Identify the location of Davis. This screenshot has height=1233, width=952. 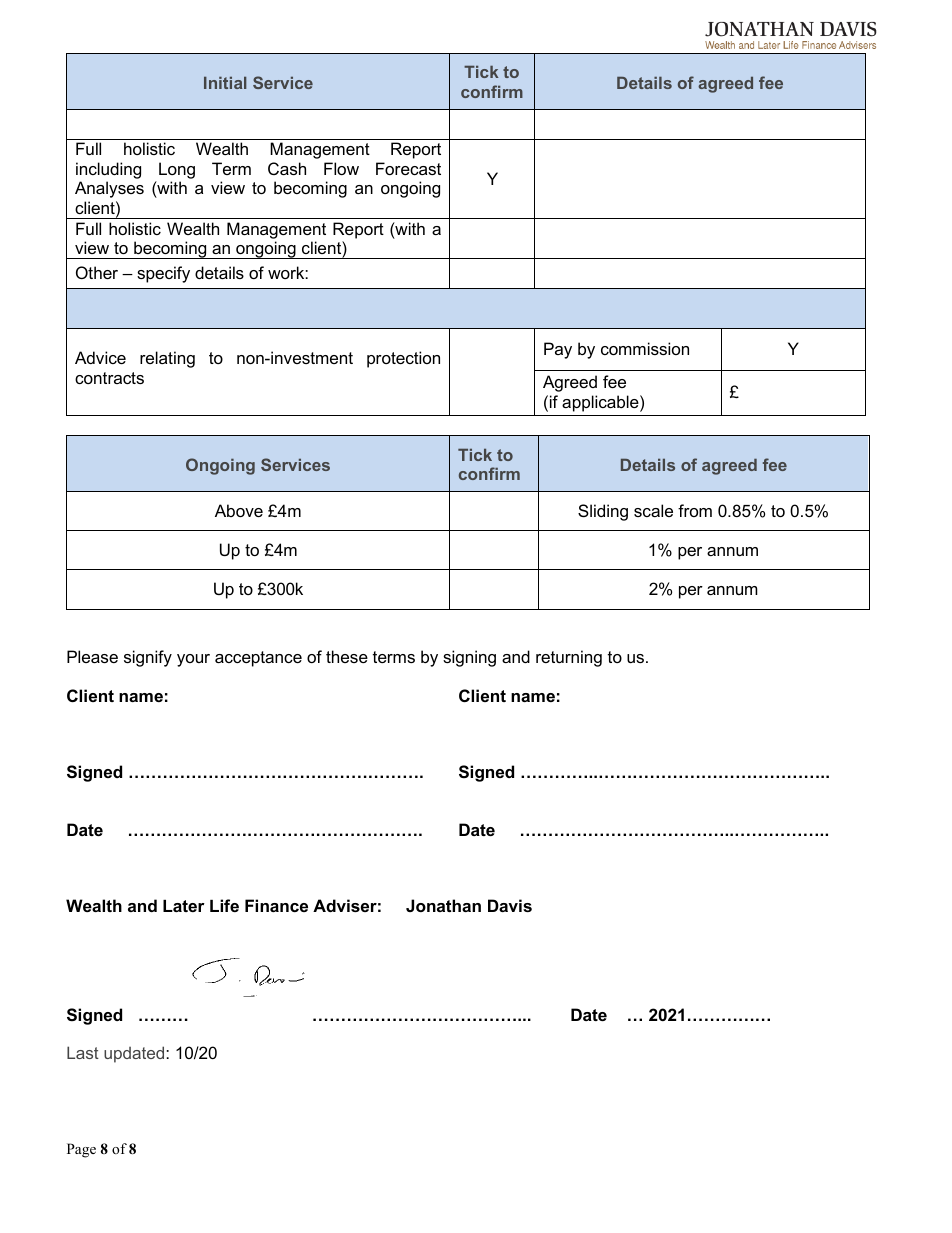
(510, 905).
